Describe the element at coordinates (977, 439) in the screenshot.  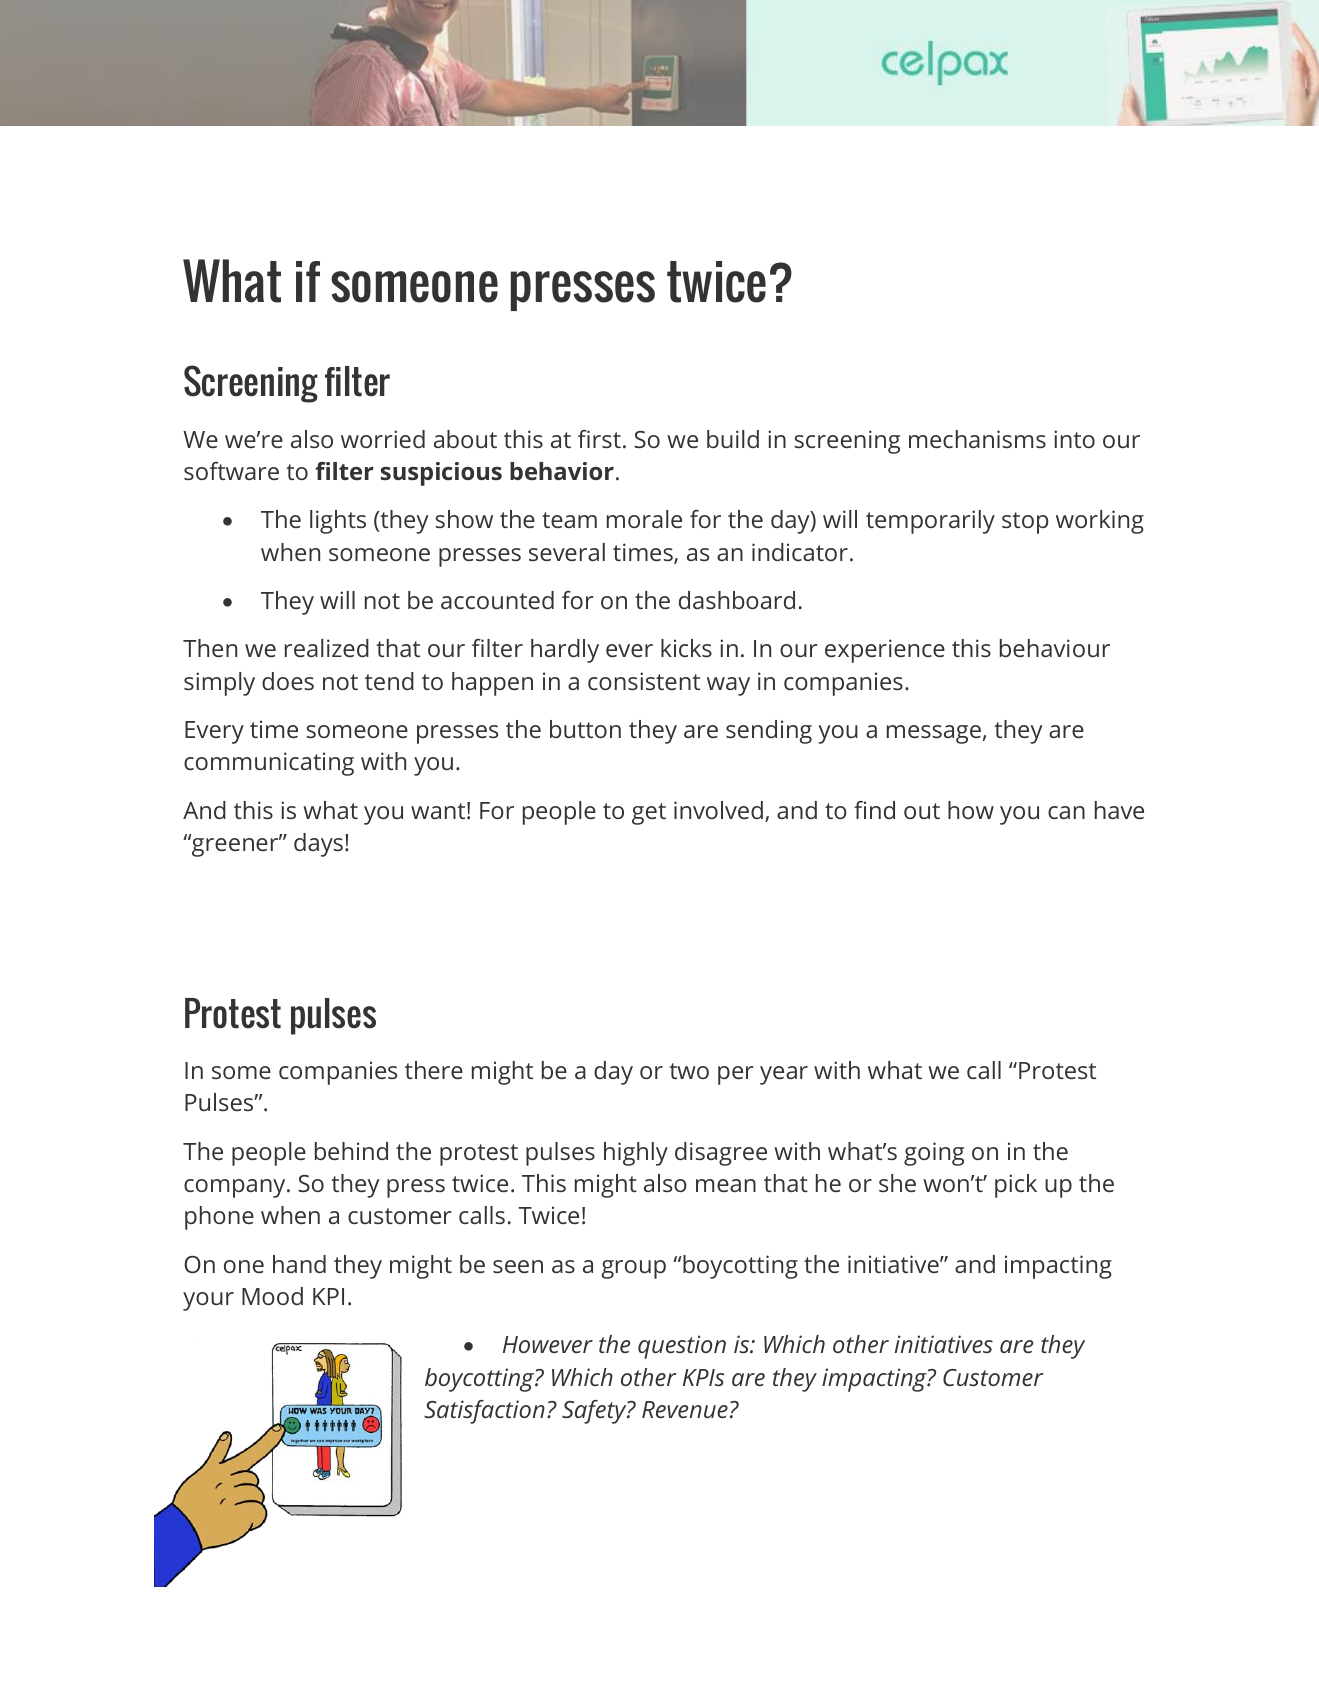
I see `mechanisms` at that location.
